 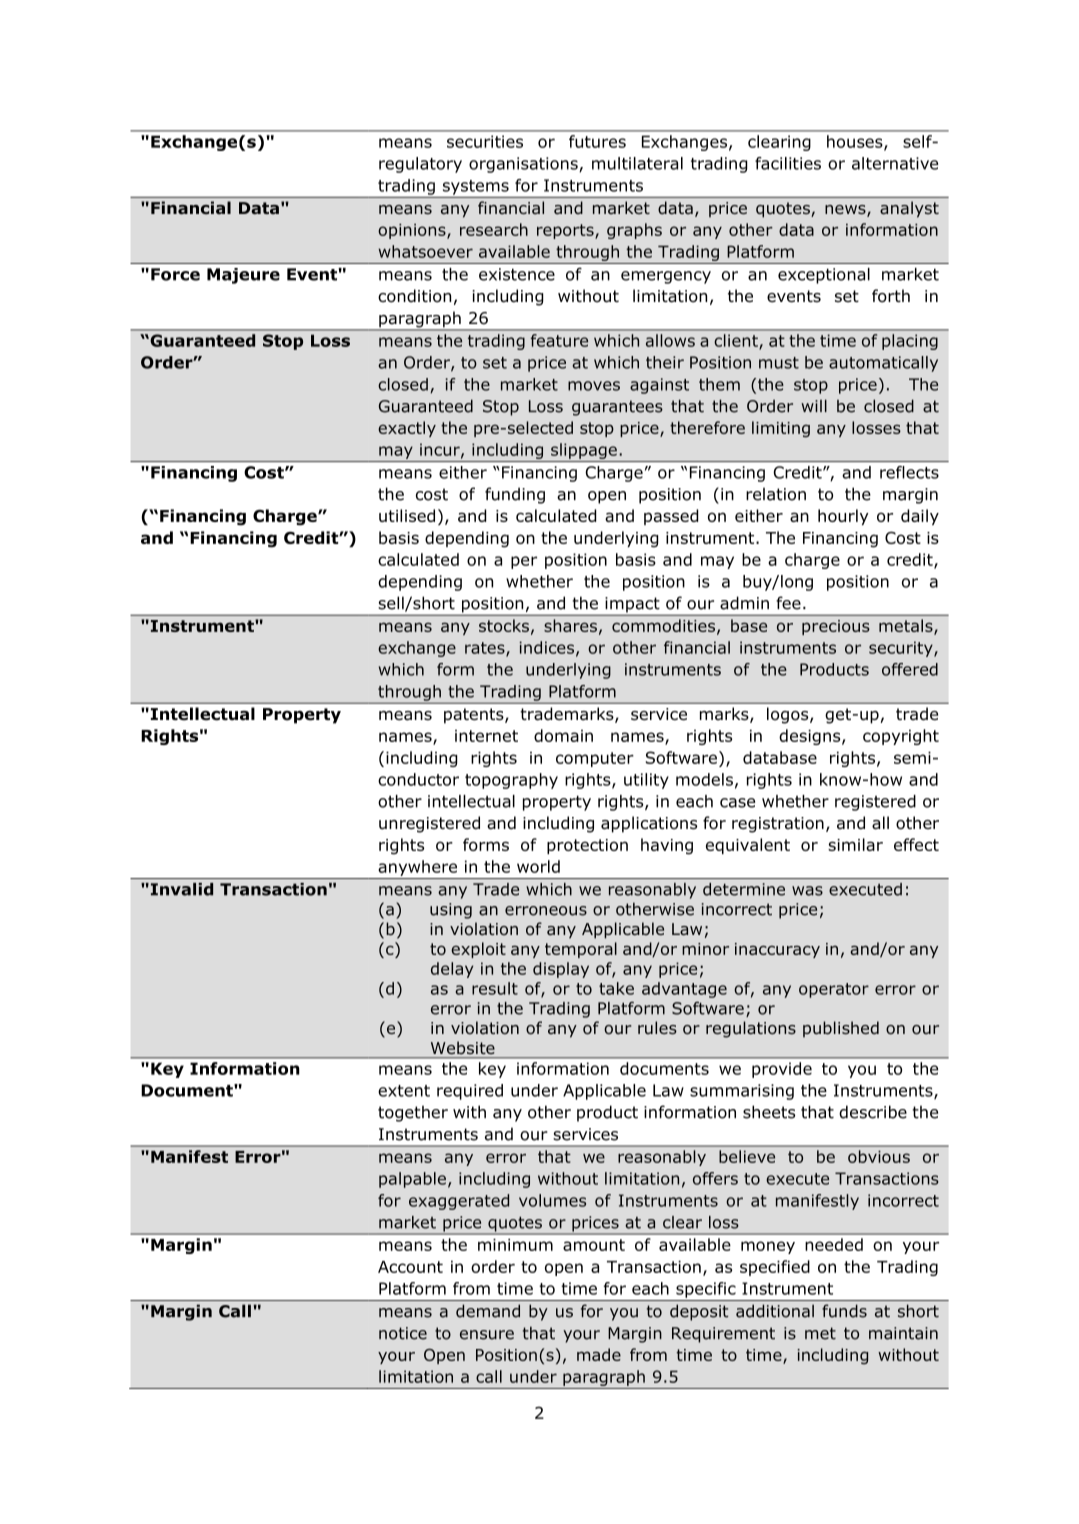 I want to click on Majeure, so click(x=243, y=276).
